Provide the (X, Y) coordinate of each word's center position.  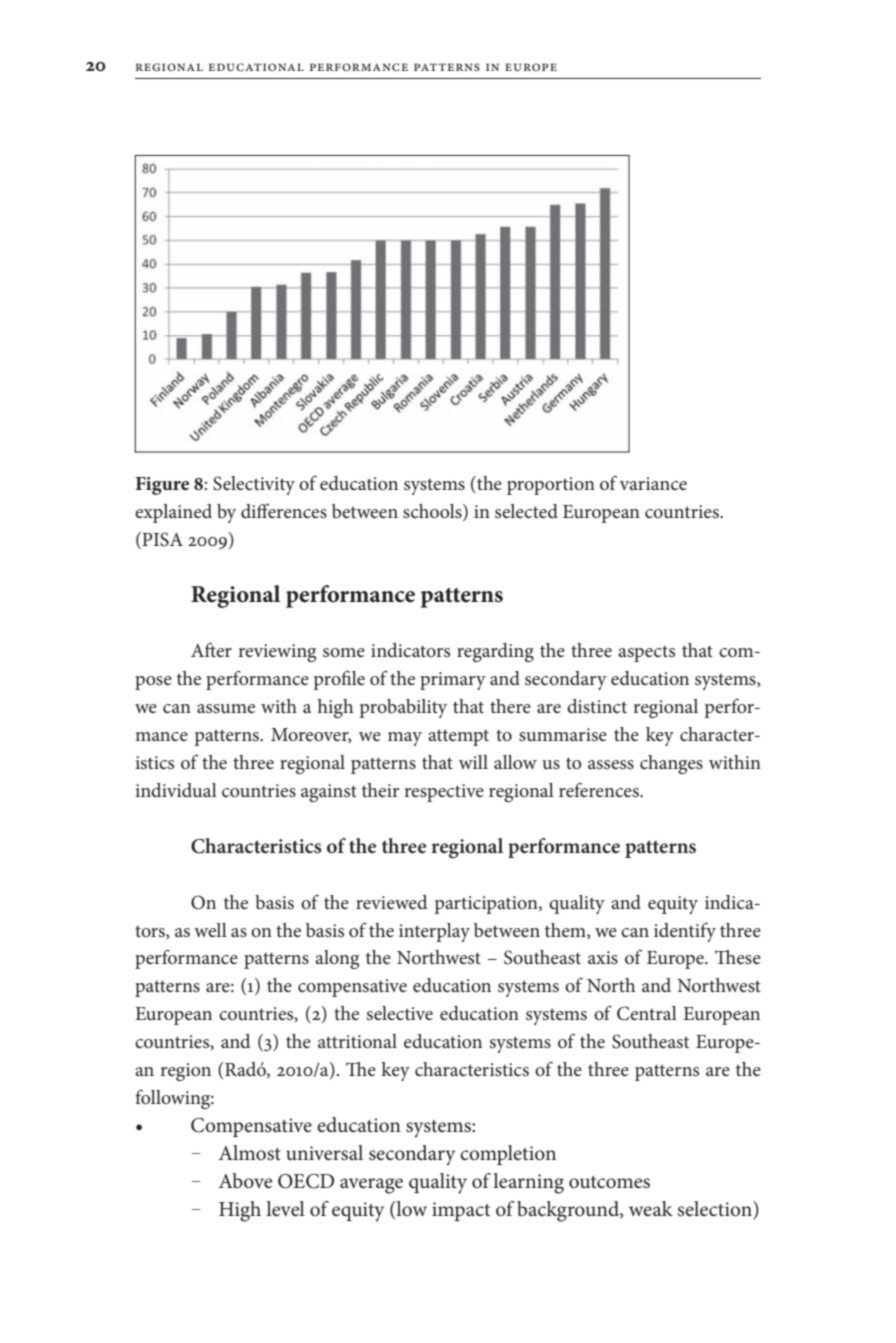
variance (653, 483)
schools (433, 512)
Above (246, 1181)
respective (444, 793)
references (600, 790)
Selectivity (254, 485)
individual (176, 790)
